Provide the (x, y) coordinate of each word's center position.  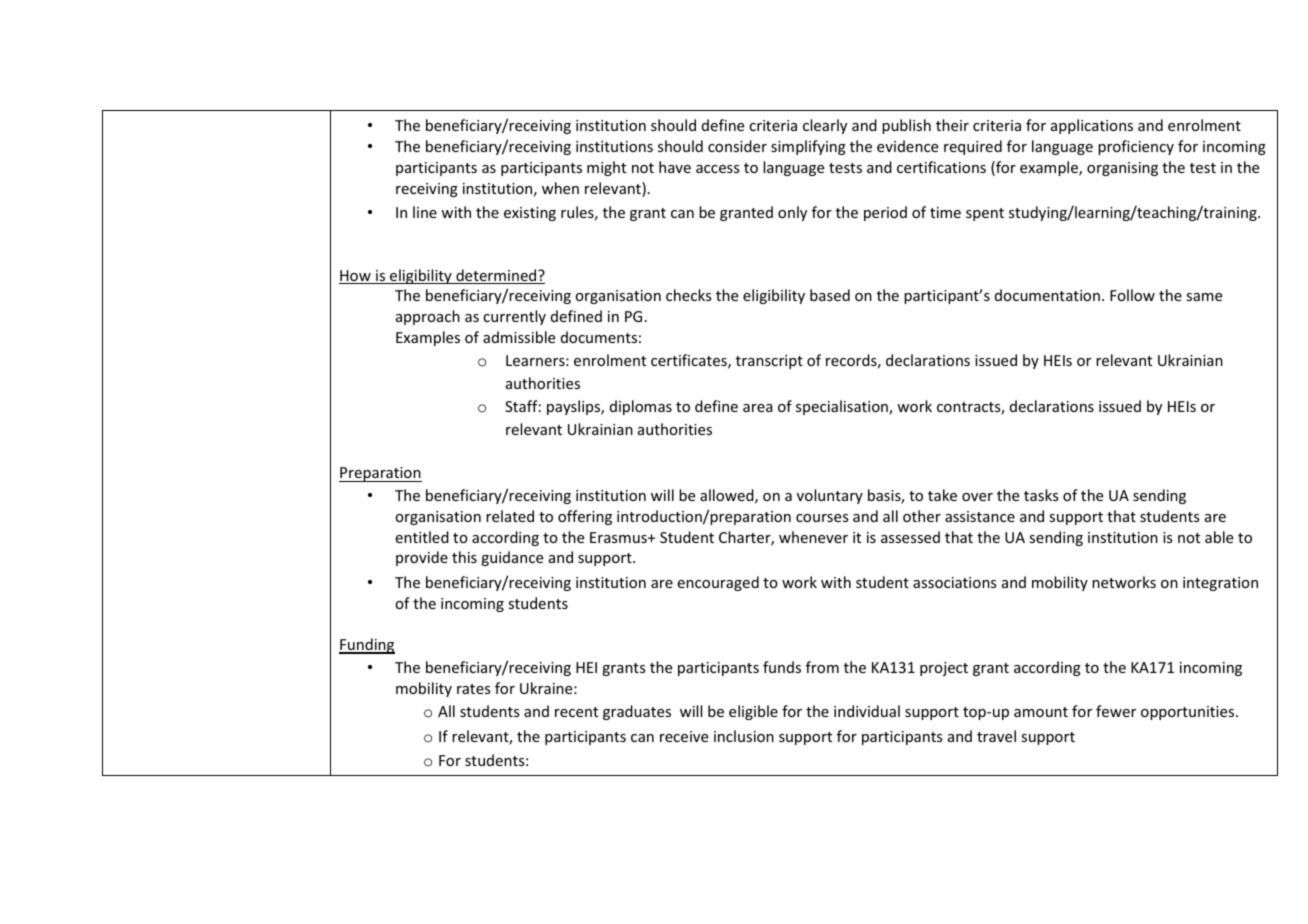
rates (473, 689)
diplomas (641, 407)
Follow (1132, 295)
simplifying (808, 147)
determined (496, 276)
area (758, 408)
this (464, 557)
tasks (1041, 495)
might (606, 168)
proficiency (1136, 147)
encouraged (718, 583)
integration (1220, 584)
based (830, 295)
